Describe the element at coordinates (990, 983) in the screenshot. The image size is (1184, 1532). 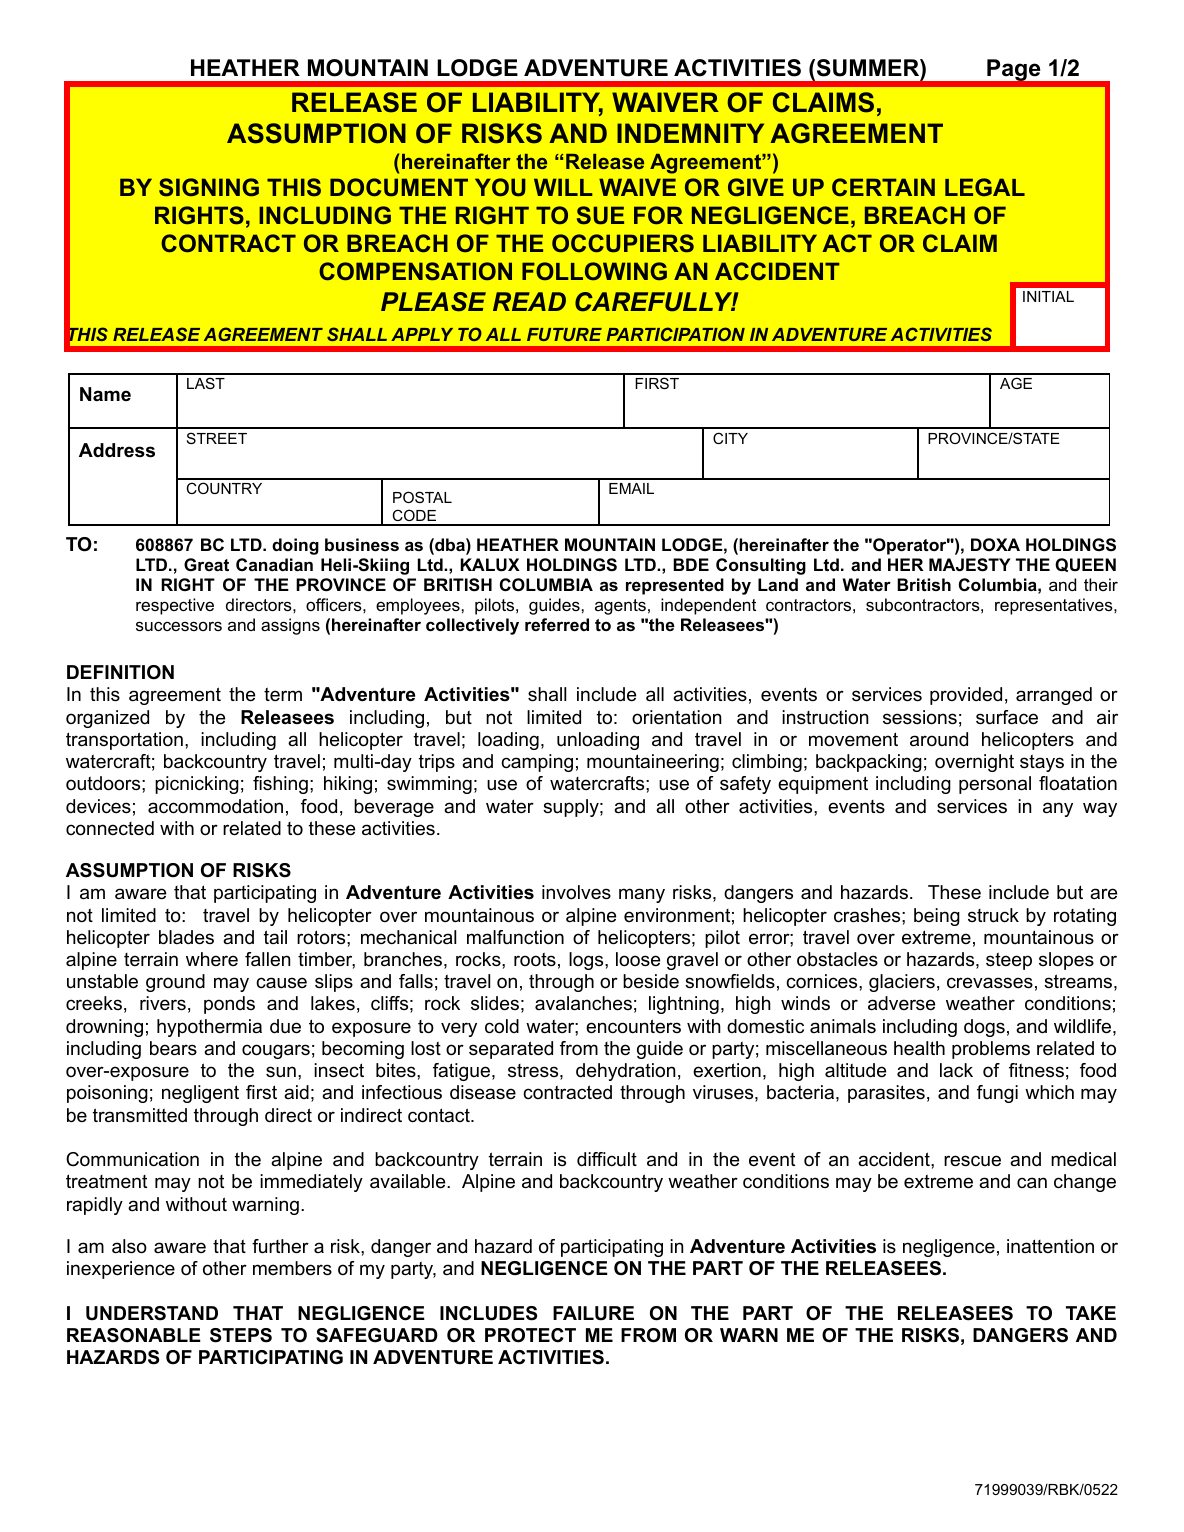
I see `crevasses` at that location.
